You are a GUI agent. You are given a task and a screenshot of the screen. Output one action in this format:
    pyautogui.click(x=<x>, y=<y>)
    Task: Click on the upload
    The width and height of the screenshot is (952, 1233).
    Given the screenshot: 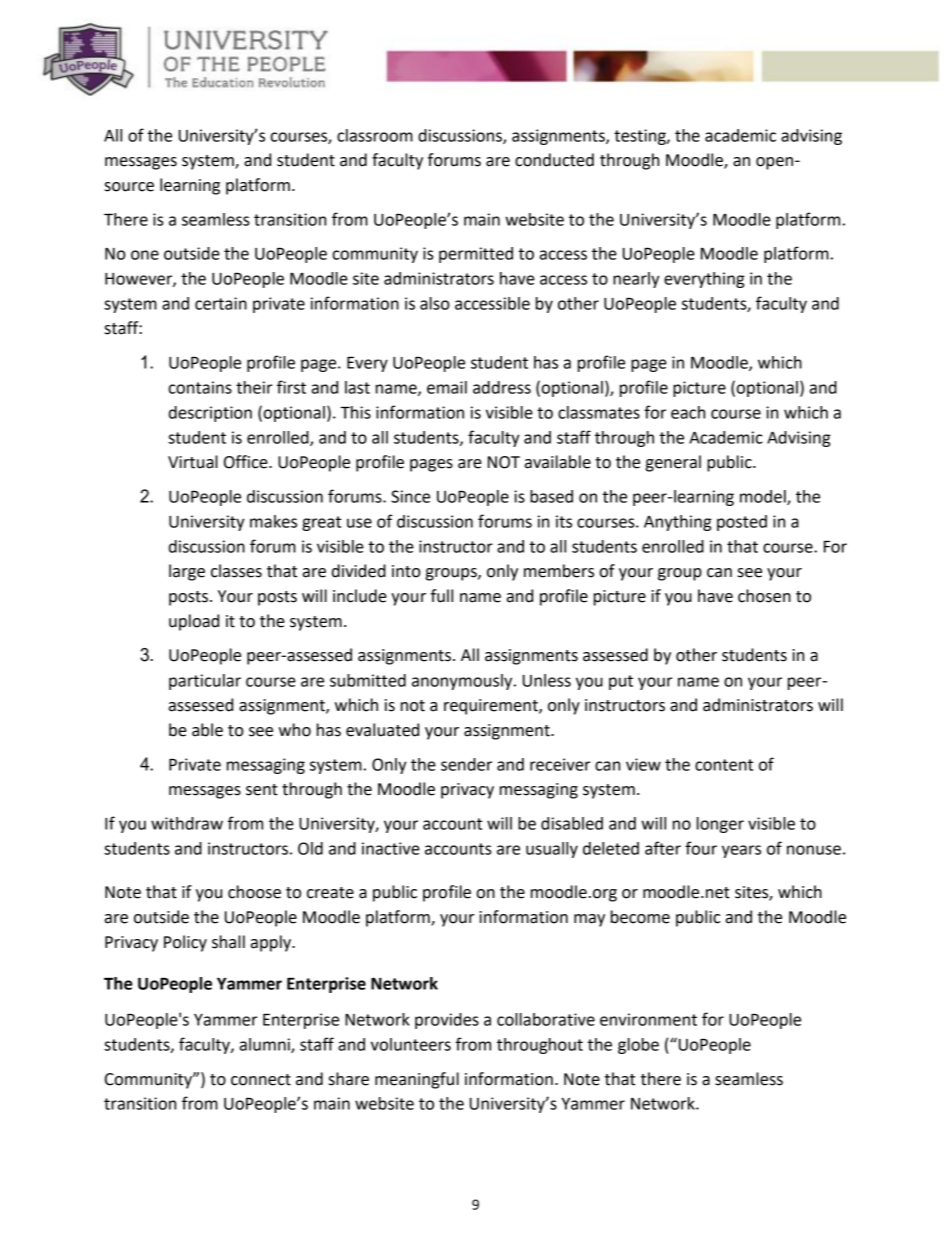 What is the action you would take?
    pyautogui.click(x=194, y=622)
